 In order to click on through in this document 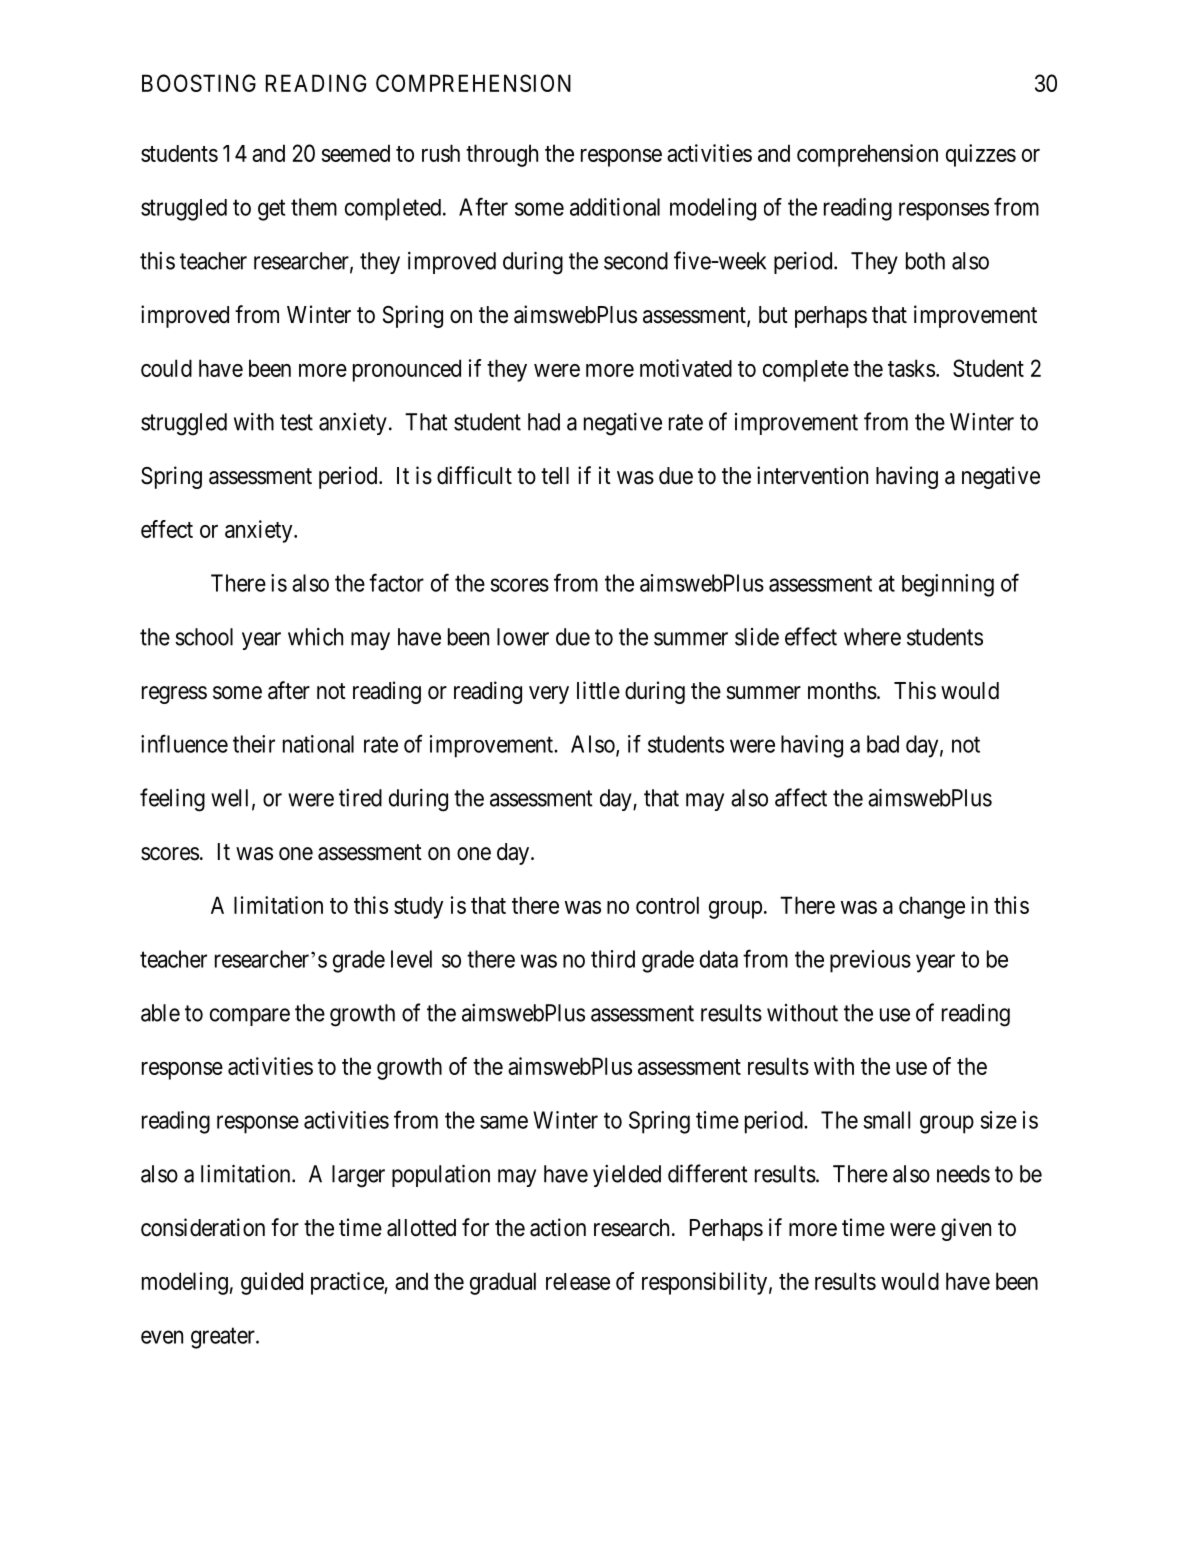, I will do `click(502, 155)`.
